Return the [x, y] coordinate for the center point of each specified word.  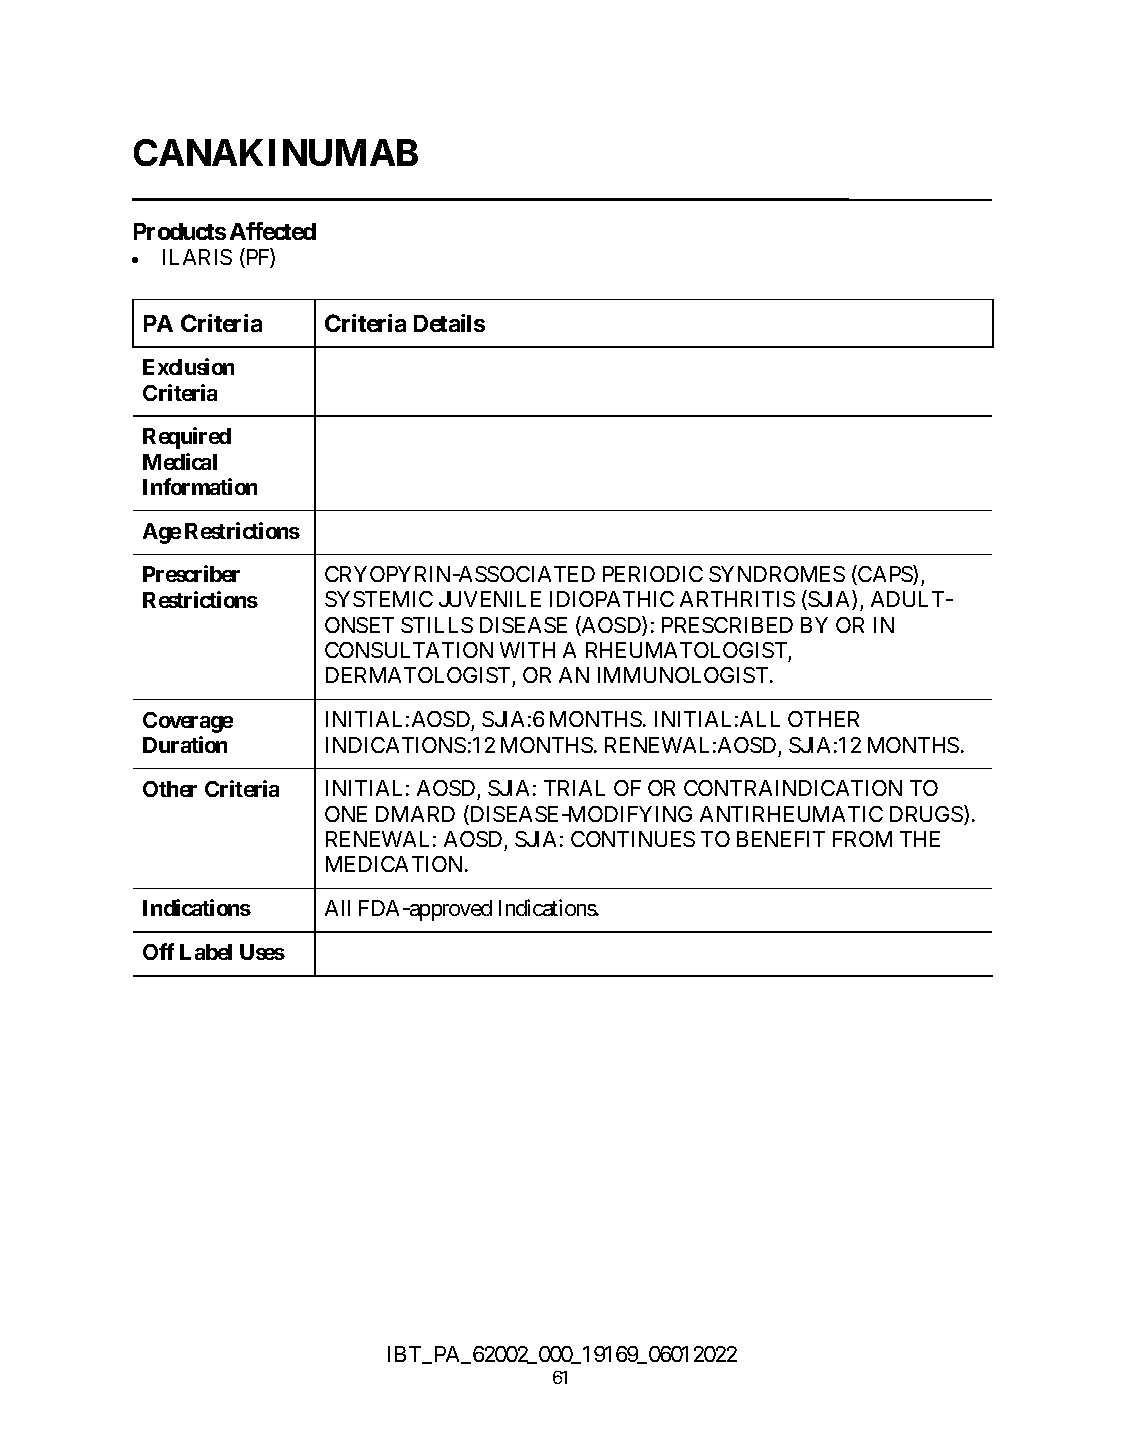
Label [206, 952]
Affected [273, 231]
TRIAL [574, 788]
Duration [185, 744]
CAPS [885, 575]
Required [187, 438]
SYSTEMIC [379, 599]
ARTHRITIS [737, 599]
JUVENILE [490, 599]
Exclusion [188, 366]
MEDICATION [396, 864]
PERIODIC [653, 574]
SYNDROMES [777, 574]
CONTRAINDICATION [793, 788]
